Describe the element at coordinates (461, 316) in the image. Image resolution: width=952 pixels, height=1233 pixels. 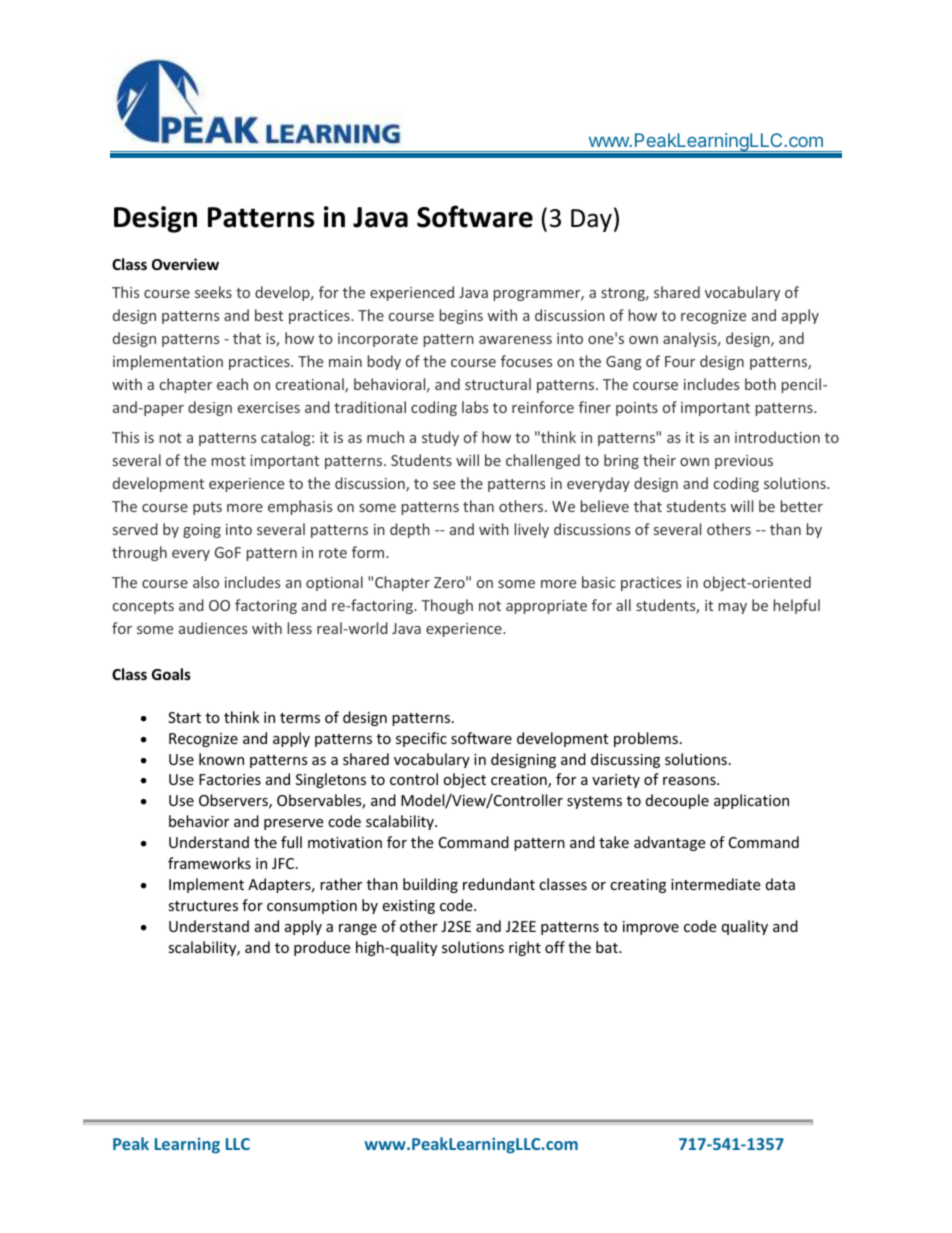
I see `begins` at that location.
